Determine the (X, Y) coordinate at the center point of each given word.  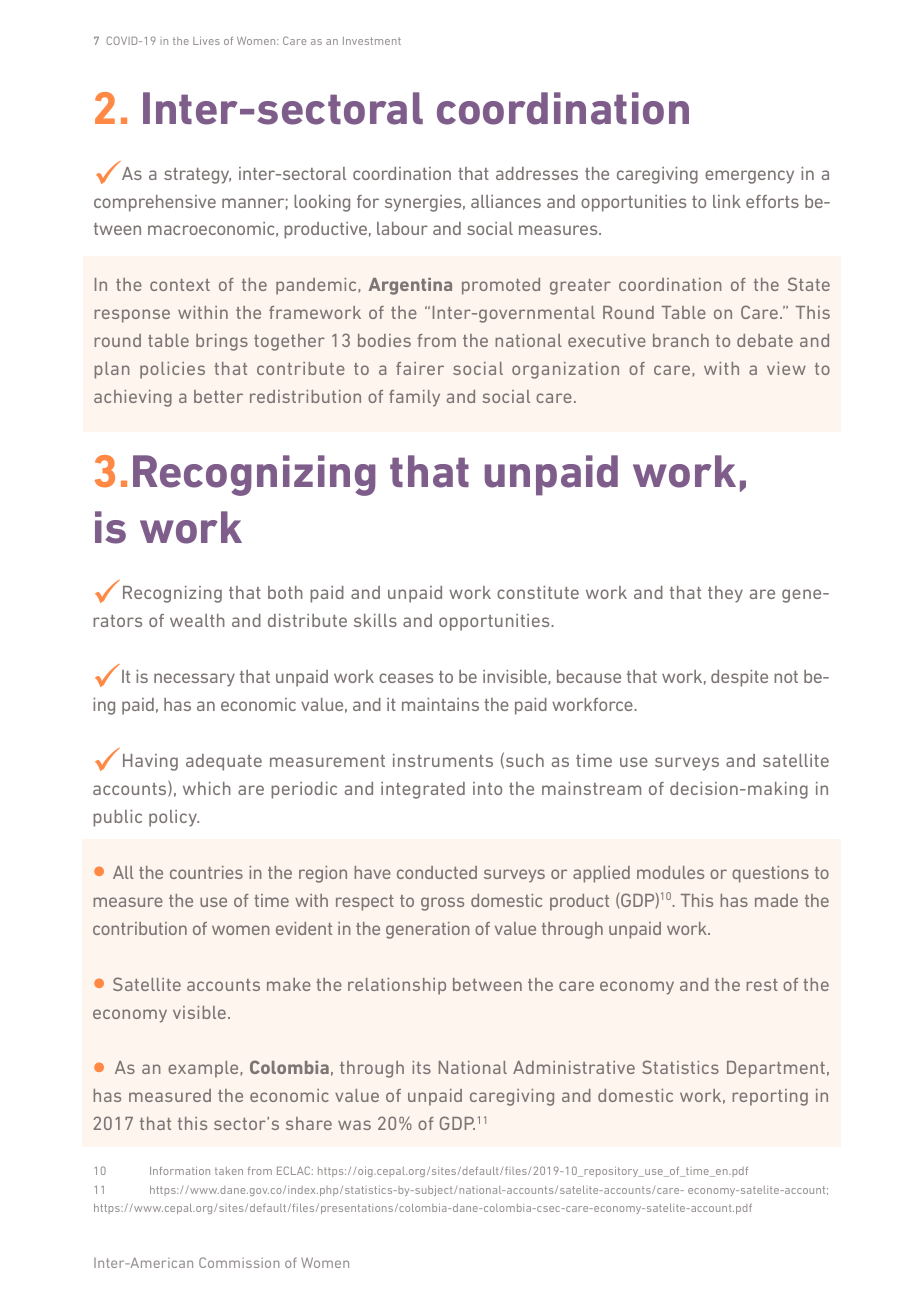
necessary (194, 680)
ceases (406, 678)
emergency (749, 177)
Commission (239, 1262)
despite (739, 678)
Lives (206, 41)
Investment (372, 41)
